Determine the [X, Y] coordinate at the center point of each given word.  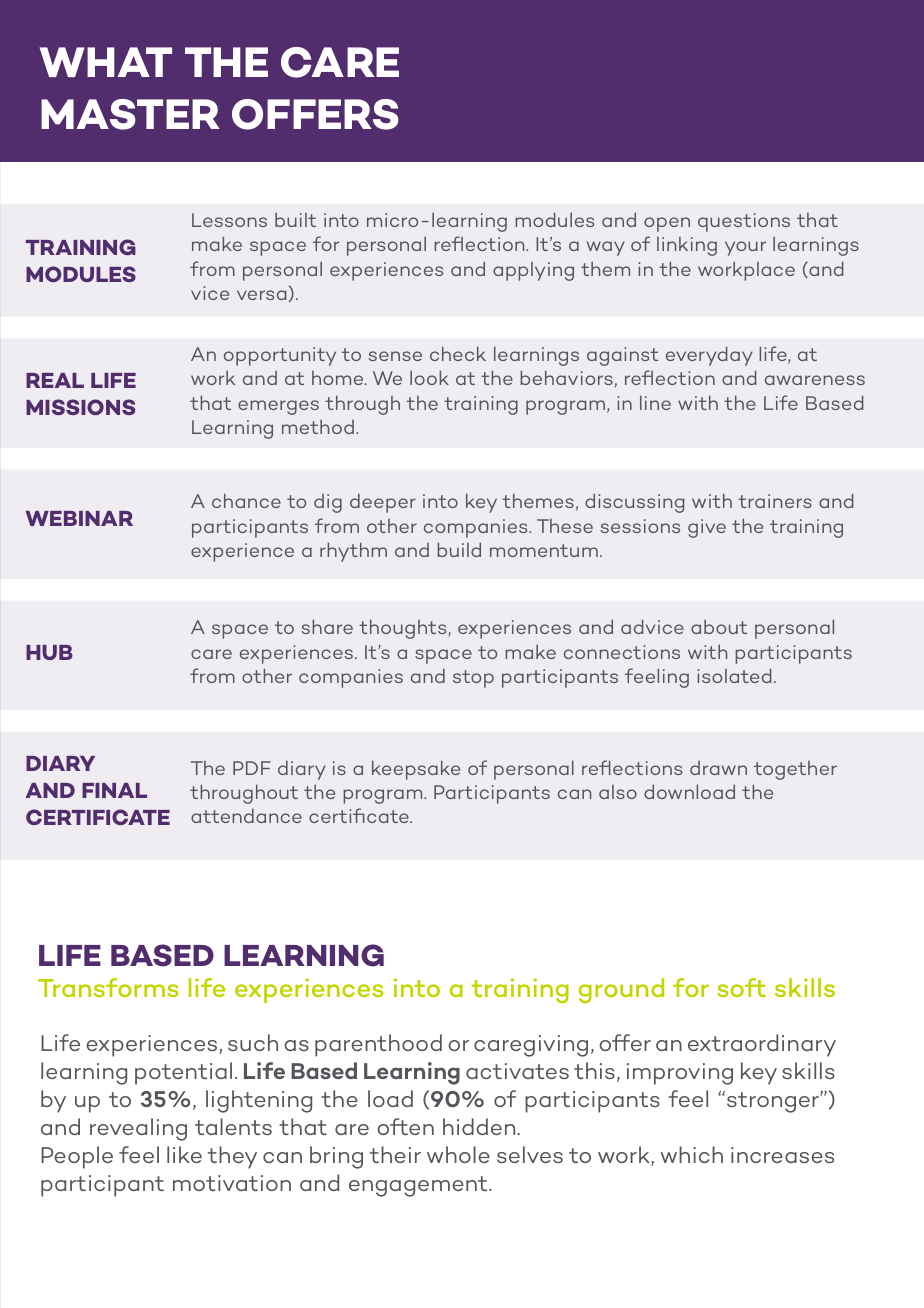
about [719, 626]
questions [744, 222]
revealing [138, 1129]
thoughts [404, 629]
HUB [49, 652]
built [295, 219]
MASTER [130, 114]
